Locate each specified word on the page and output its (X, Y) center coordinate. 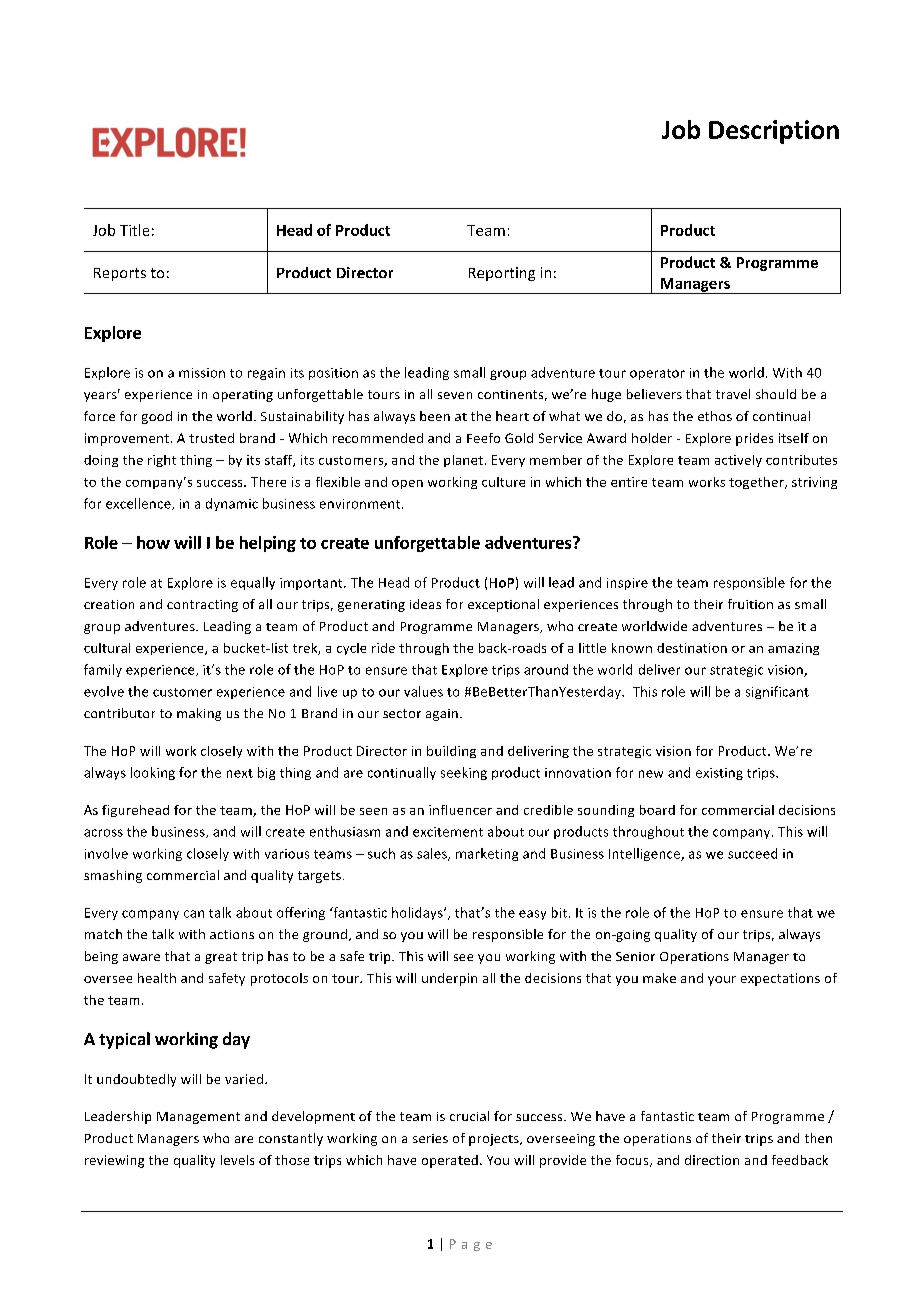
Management (198, 1118)
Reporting (502, 274)
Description (774, 132)
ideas (425, 604)
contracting (202, 606)
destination (692, 648)
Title (134, 230)
